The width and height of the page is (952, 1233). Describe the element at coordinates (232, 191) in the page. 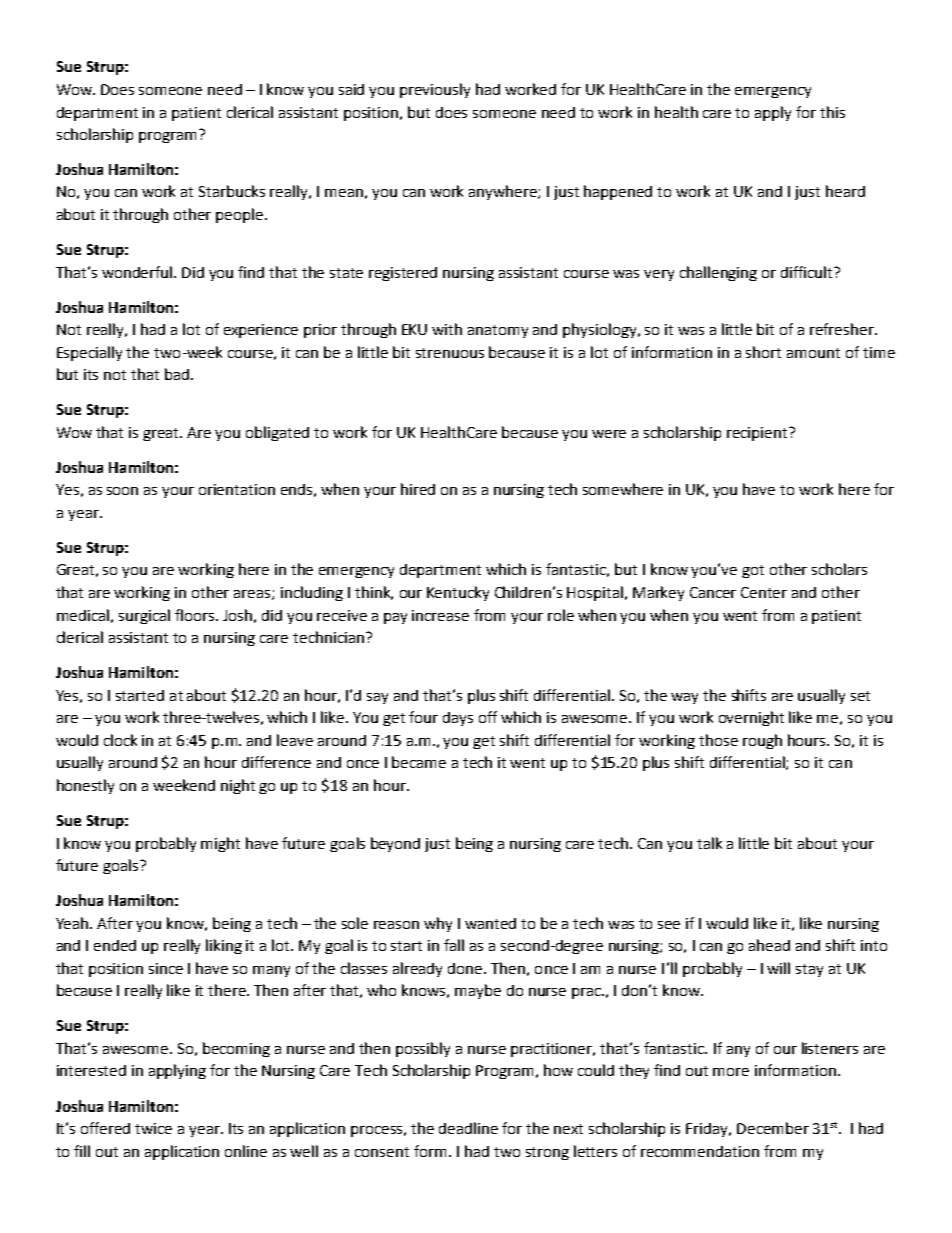

I see `Starbucks` at that location.
